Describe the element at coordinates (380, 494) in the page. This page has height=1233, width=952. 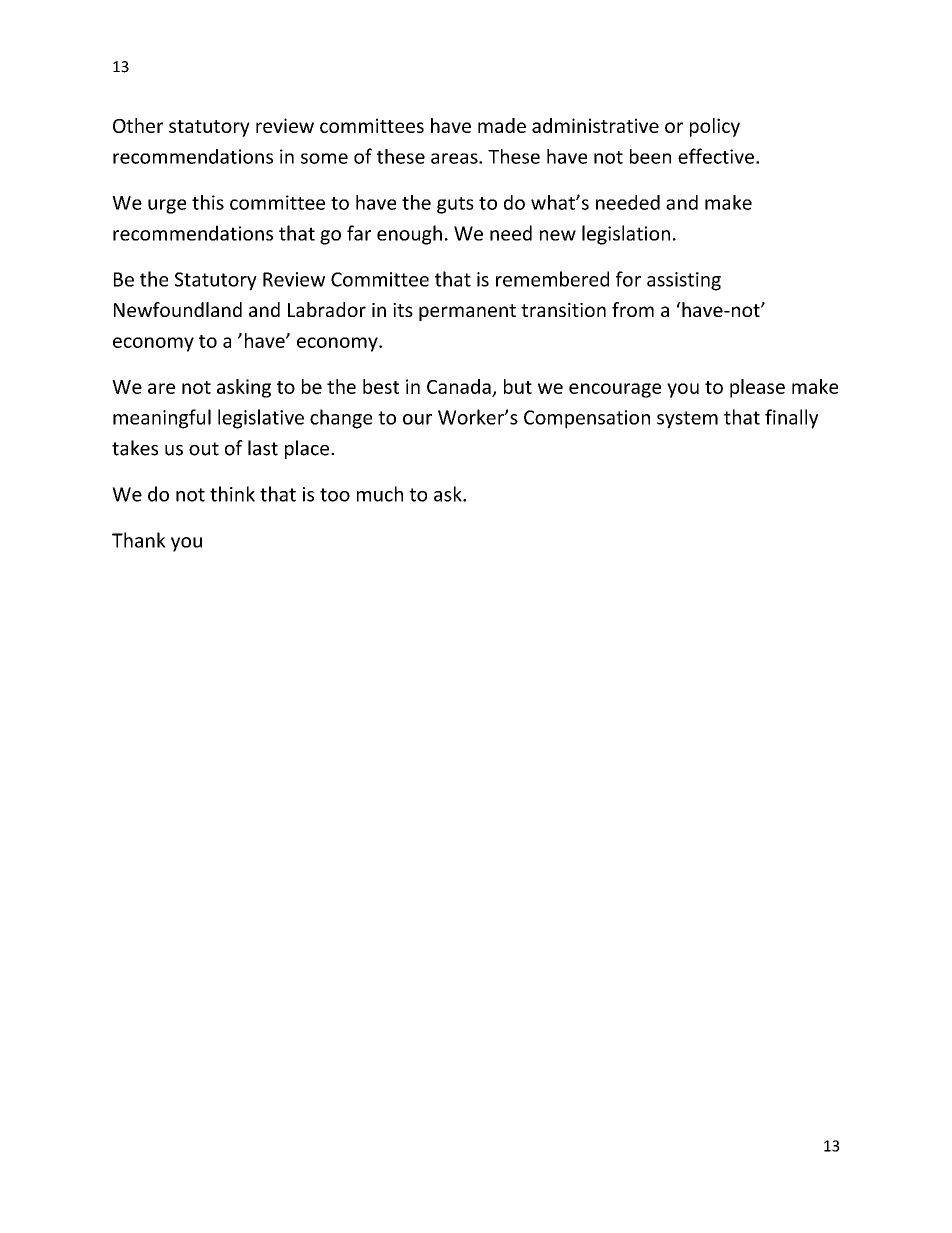
I see `much` at that location.
